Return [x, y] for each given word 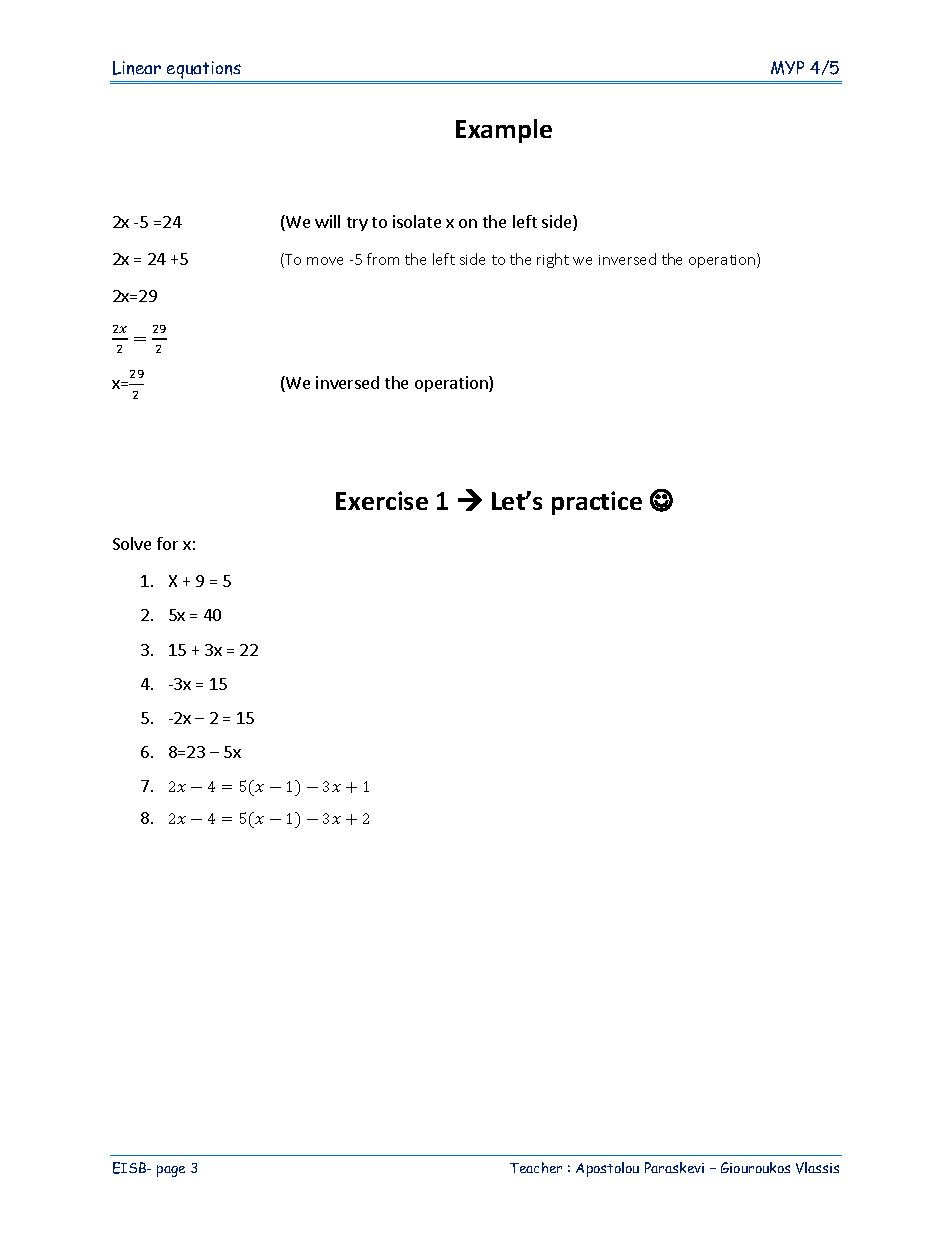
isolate [417, 221]
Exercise [382, 500]
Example [504, 131]
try [357, 224]
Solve [132, 543]
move [325, 261]
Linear [137, 68]
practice [597, 503]
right [553, 260]
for [167, 543]
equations [204, 71]
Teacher [536, 1167]
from [383, 259]
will [327, 221]
